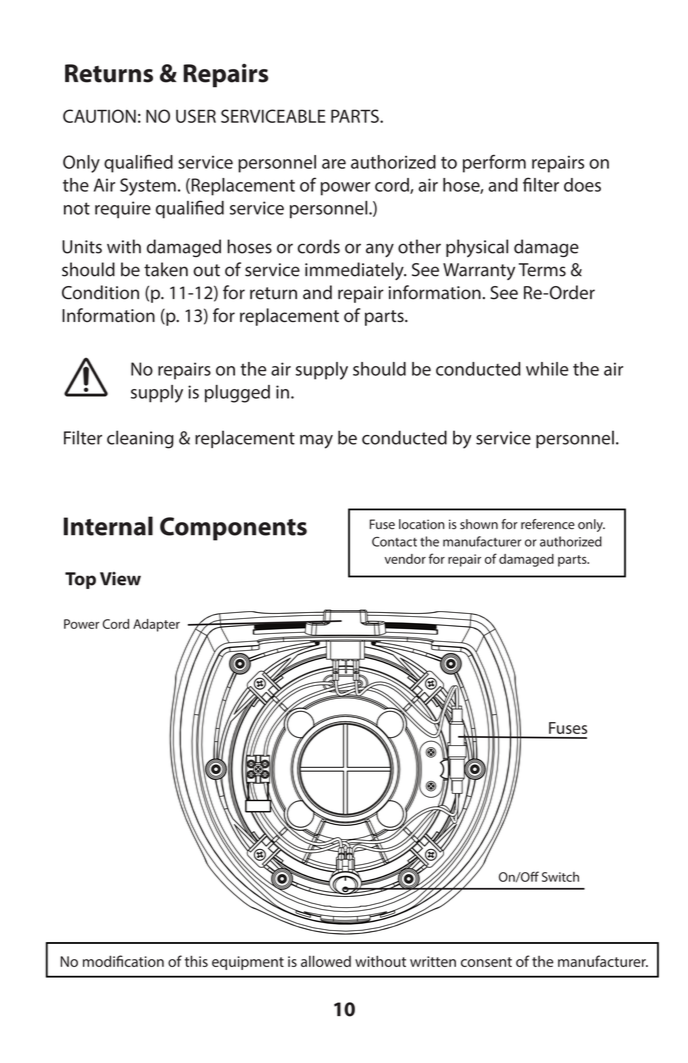  What do you see at coordinates (394, 542) in the image?
I see `Contact` at bounding box center [394, 542].
